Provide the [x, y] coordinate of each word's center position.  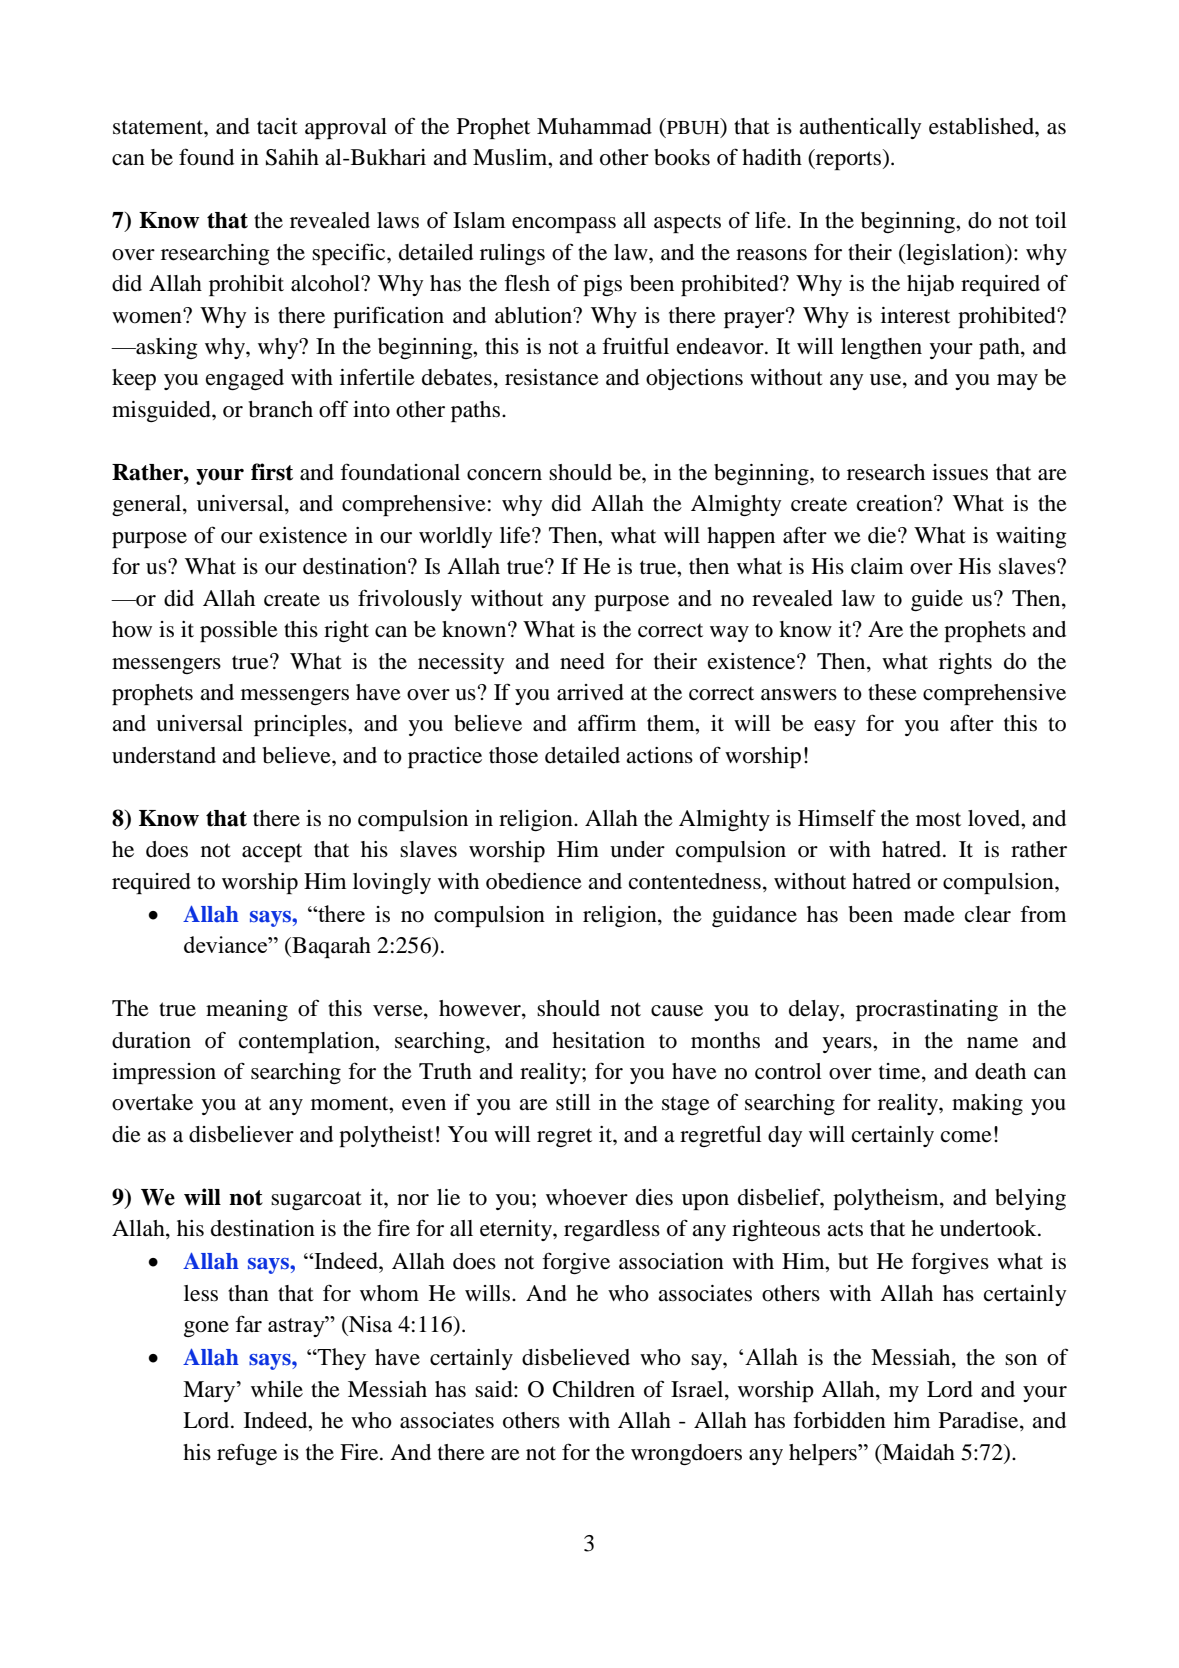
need [582, 661]
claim [877, 566]
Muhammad [594, 126]
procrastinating [927, 1010]
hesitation [598, 1040]
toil [1051, 220]
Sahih [292, 157]
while [277, 1389]
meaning [247, 1010]
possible [239, 631]
